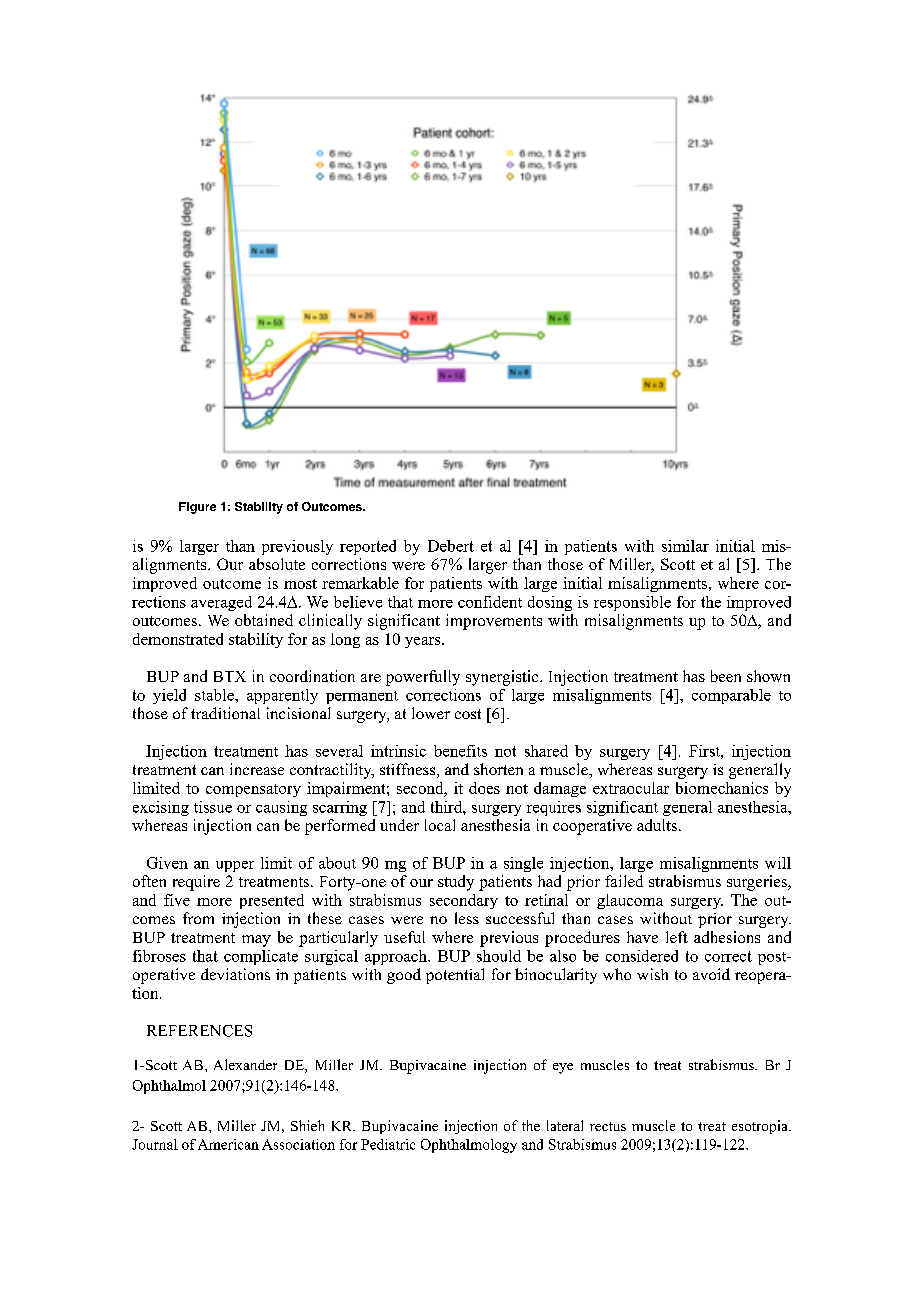 This page has width=924, height=1308. Describe the element at coordinates (468, 714) in the page. I see `cost` at that location.
